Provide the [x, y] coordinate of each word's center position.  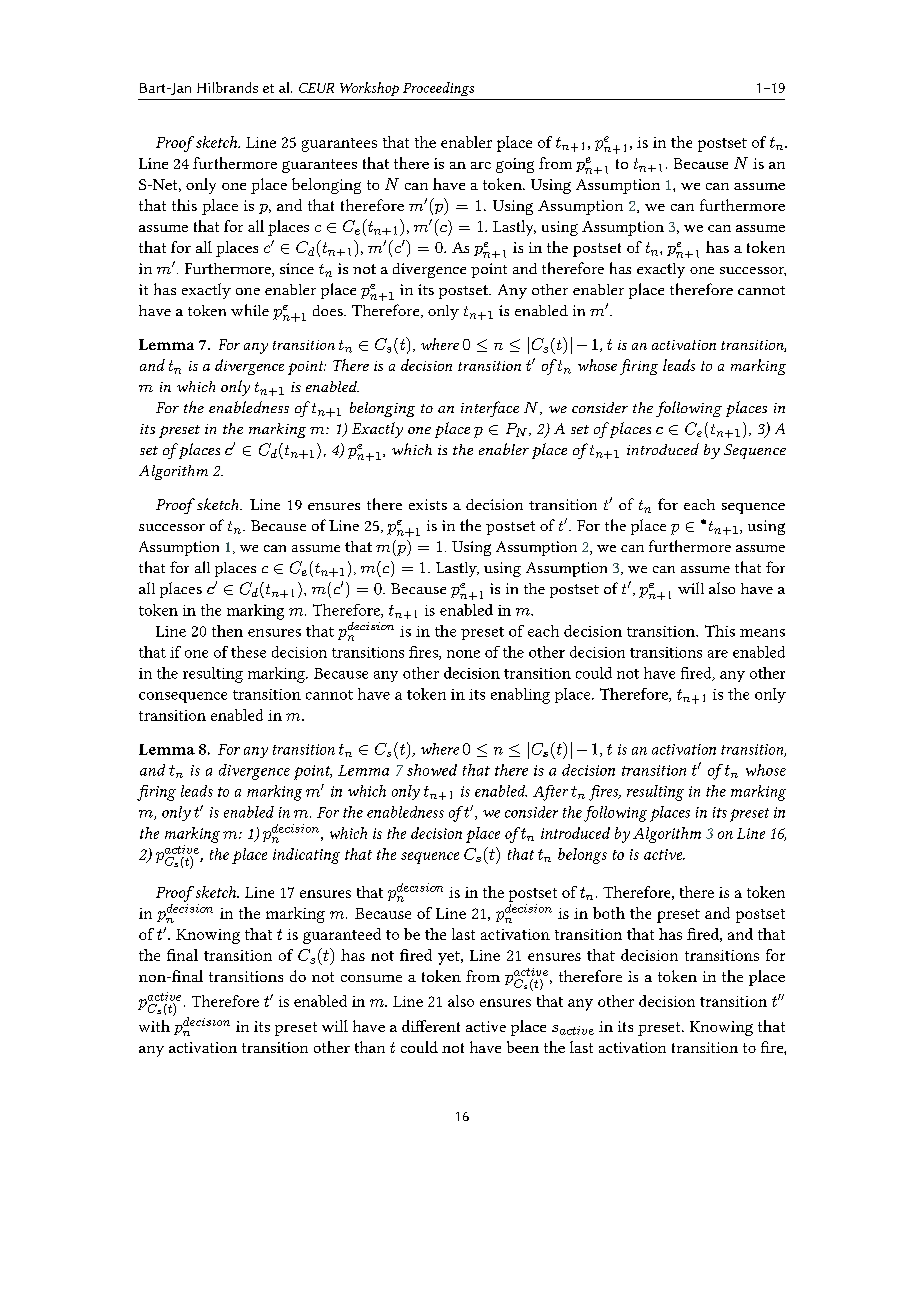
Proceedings [438, 89]
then [227, 631]
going [515, 165]
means [762, 633]
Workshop [369, 89]
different [431, 1026]
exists [428, 504]
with [154, 1026]
